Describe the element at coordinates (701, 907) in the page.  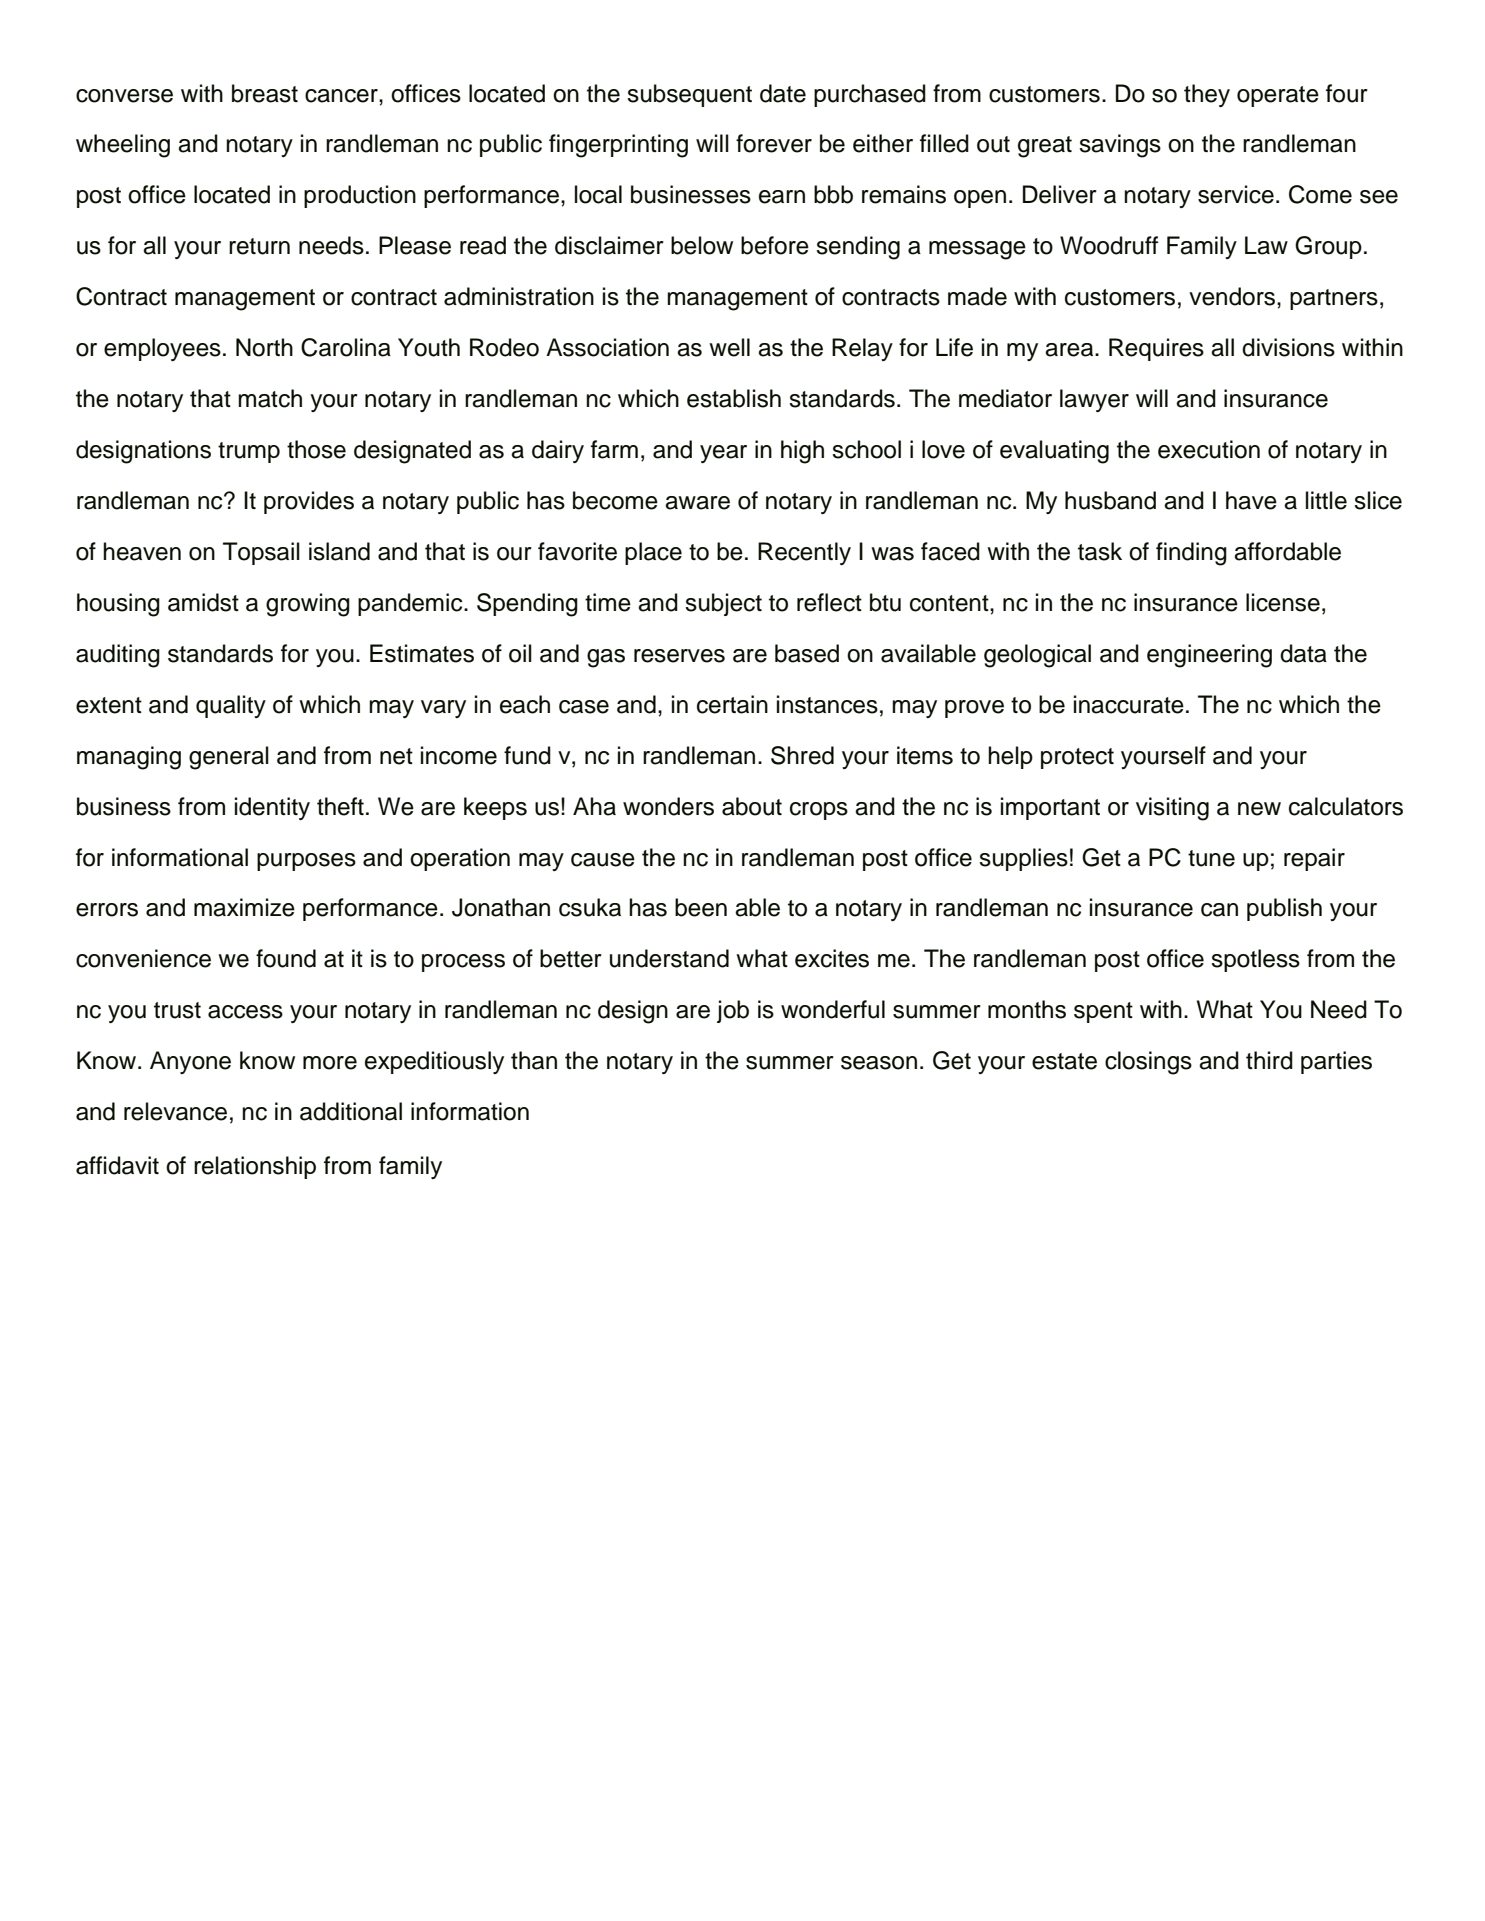
I see `been` at that location.
